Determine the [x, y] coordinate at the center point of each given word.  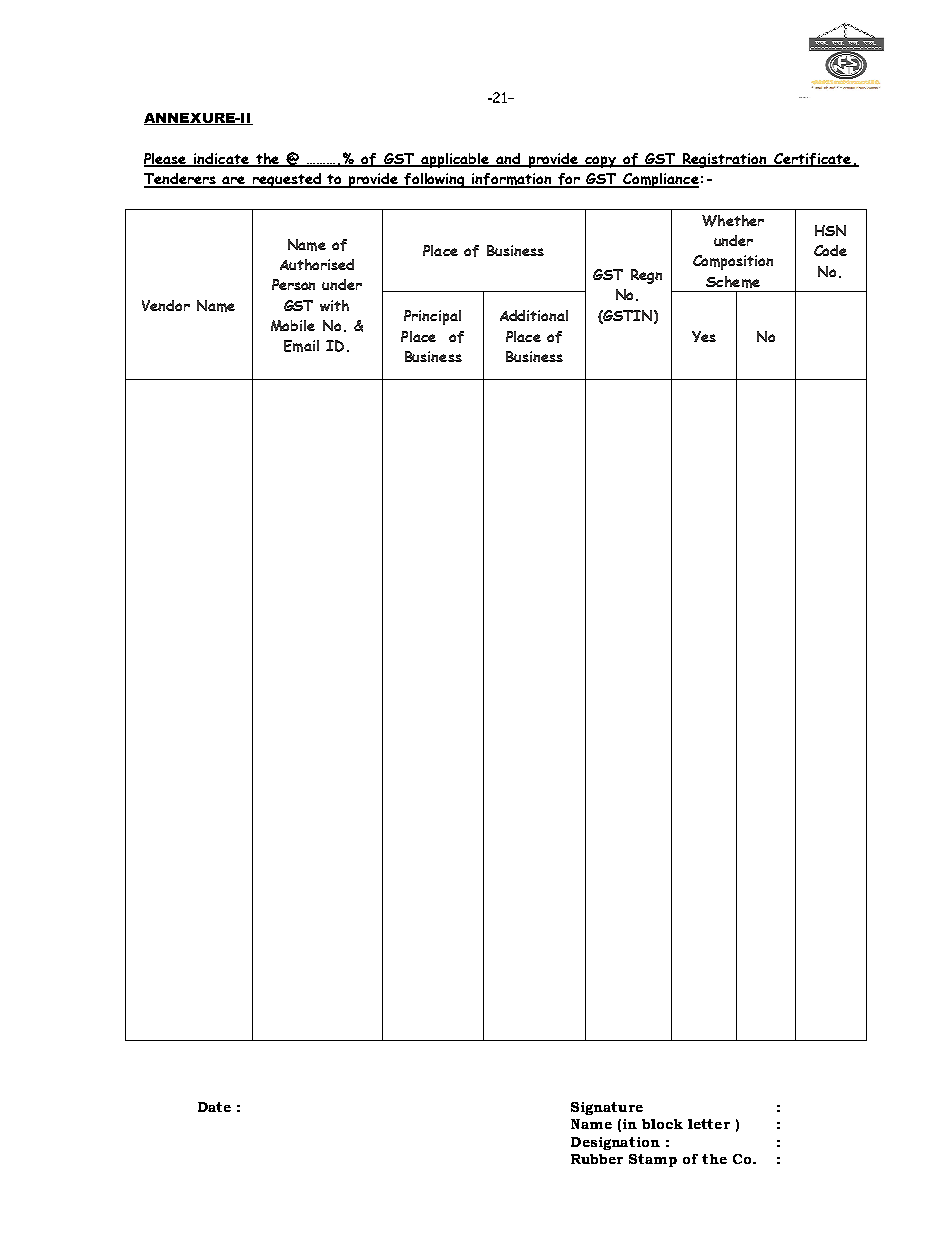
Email [301, 346]
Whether [733, 221]
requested [286, 180]
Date [214, 1107]
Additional [534, 315]
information [512, 180]
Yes [704, 336]
